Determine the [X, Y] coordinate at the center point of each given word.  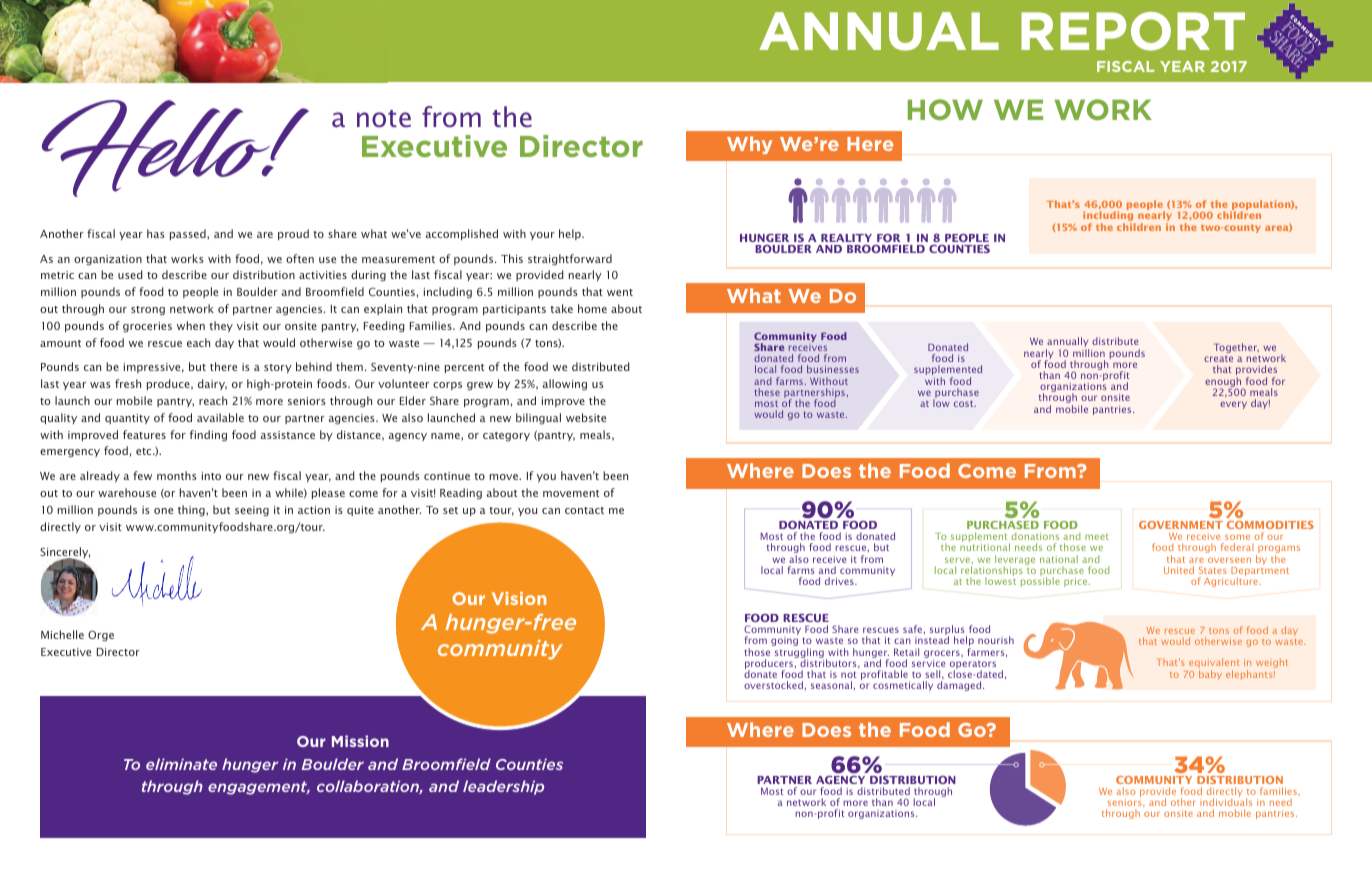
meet [1097, 537]
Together [1236, 348]
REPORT [1133, 31]
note [384, 119]
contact [584, 510]
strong [148, 311]
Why [749, 145]
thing [192, 511]
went [620, 292]
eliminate [181, 764]
